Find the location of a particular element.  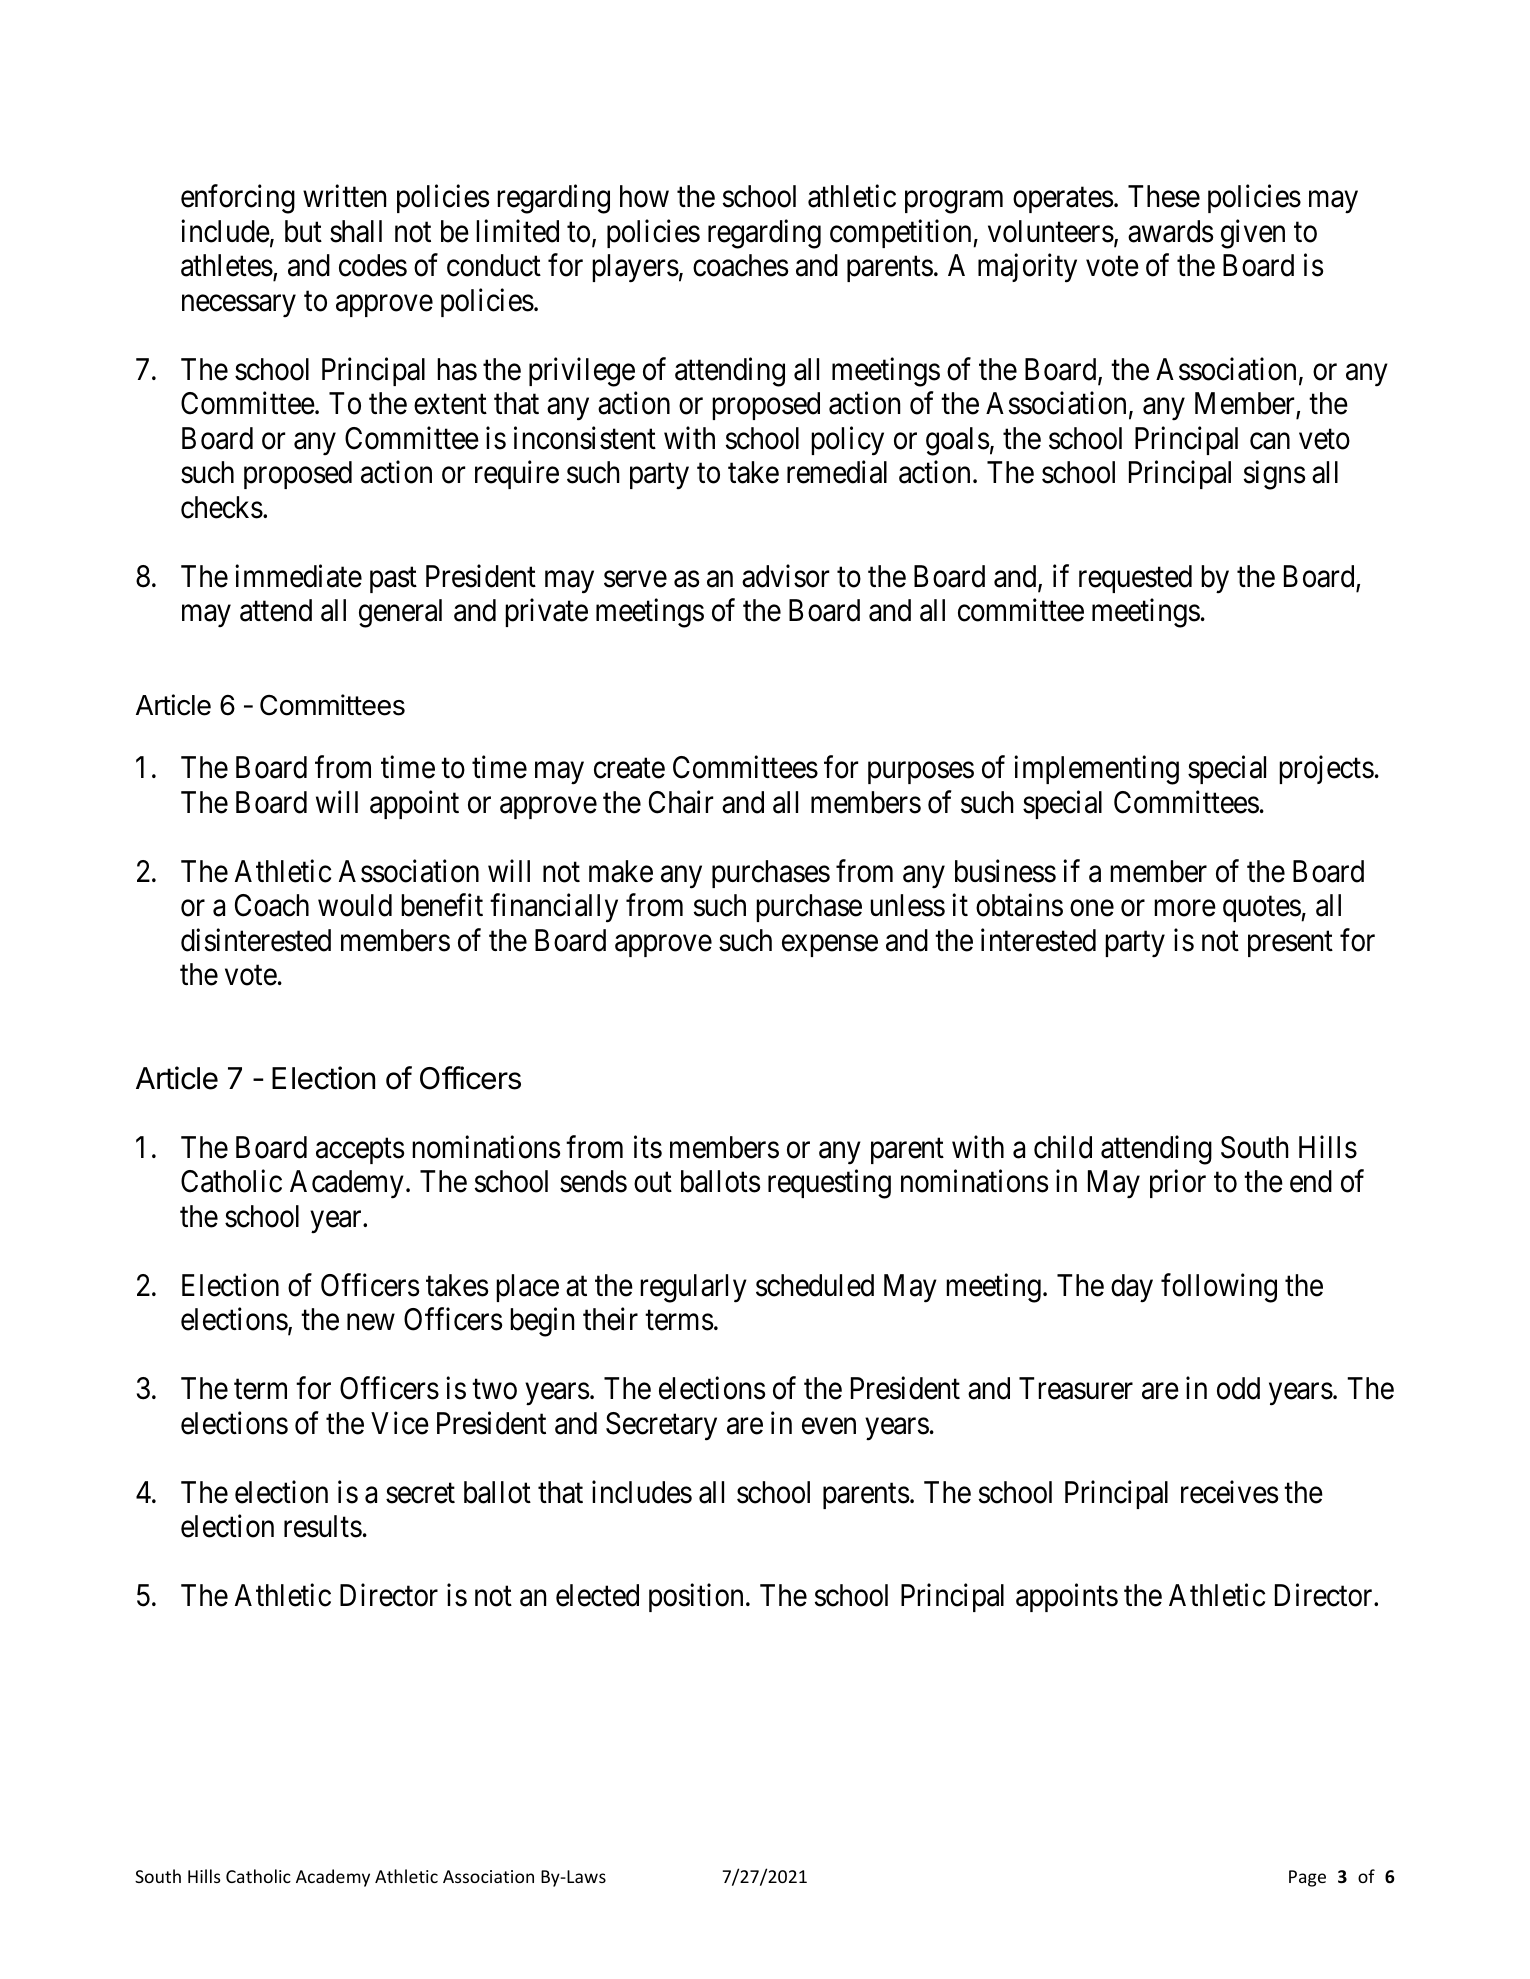

shall is located at coordinates (356, 231).
